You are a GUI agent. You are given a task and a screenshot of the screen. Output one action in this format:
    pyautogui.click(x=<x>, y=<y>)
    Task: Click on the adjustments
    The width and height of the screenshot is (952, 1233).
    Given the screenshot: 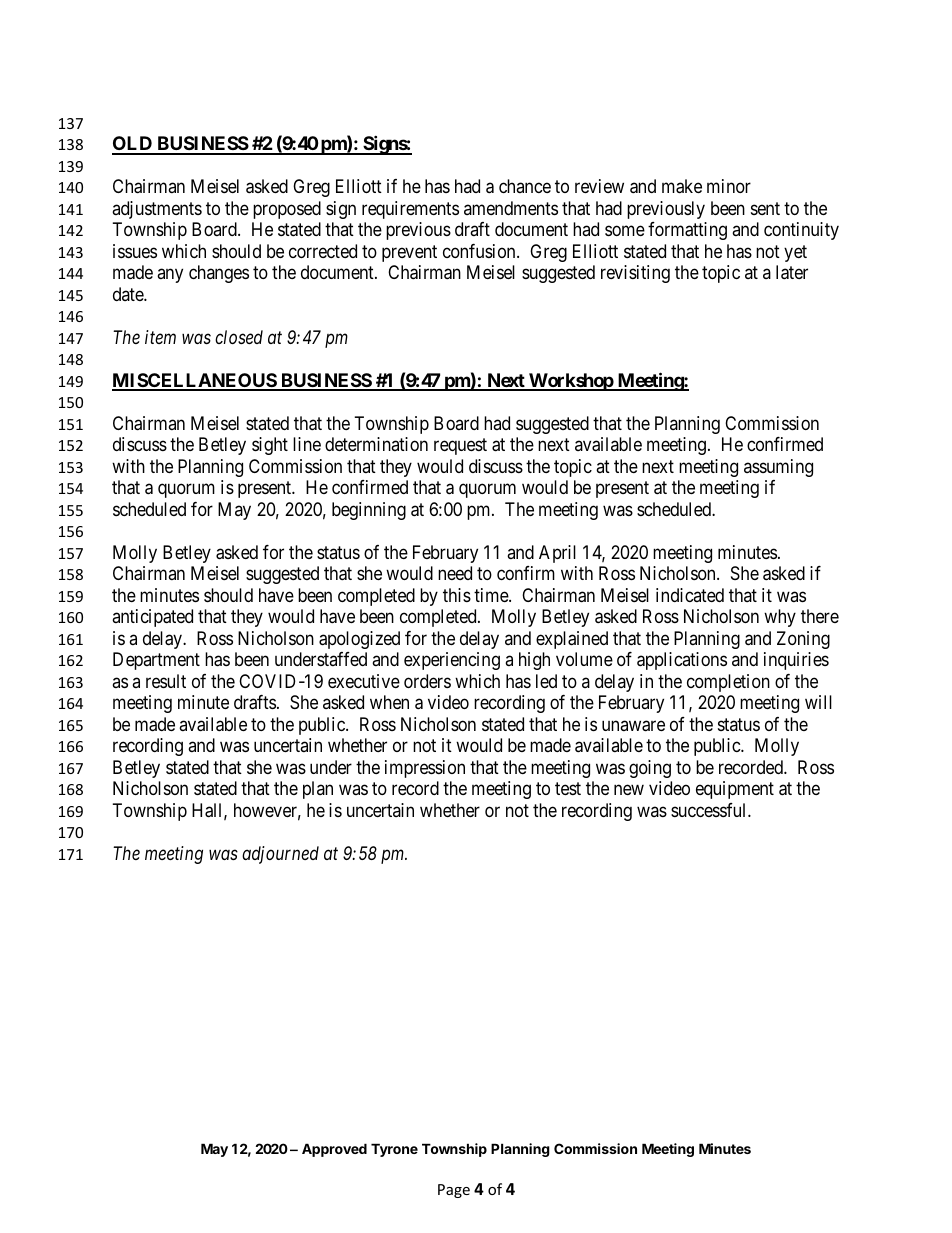 What is the action you would take?
    pyautogui.click(x=157, y=210)
